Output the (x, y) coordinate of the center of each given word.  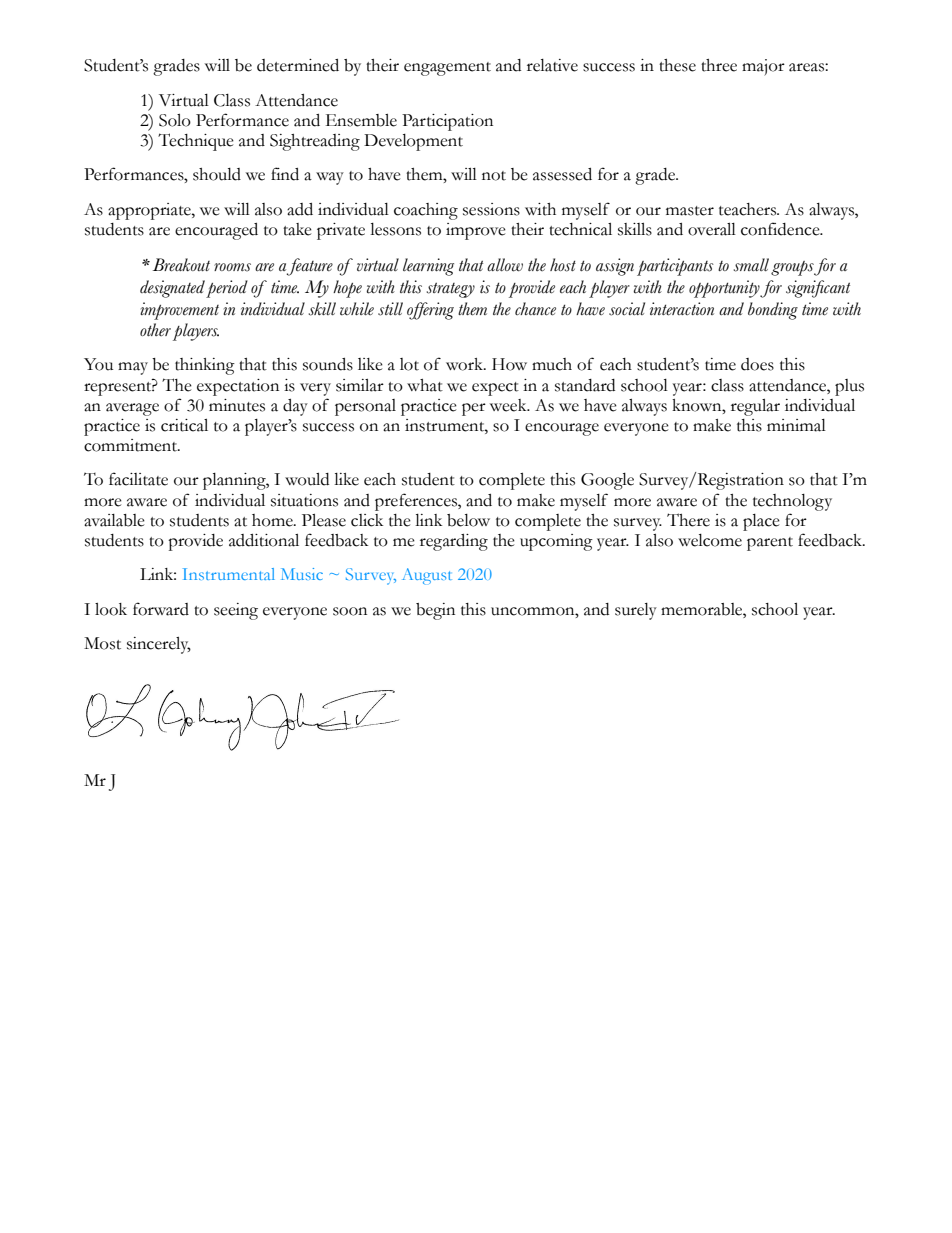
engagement (447, 69)
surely (636, 611)
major (763, 67)
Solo (175, 120)
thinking (205, 366)
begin (435, 611)
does (757, 364)
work (465, 364)
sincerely (159, 645)
